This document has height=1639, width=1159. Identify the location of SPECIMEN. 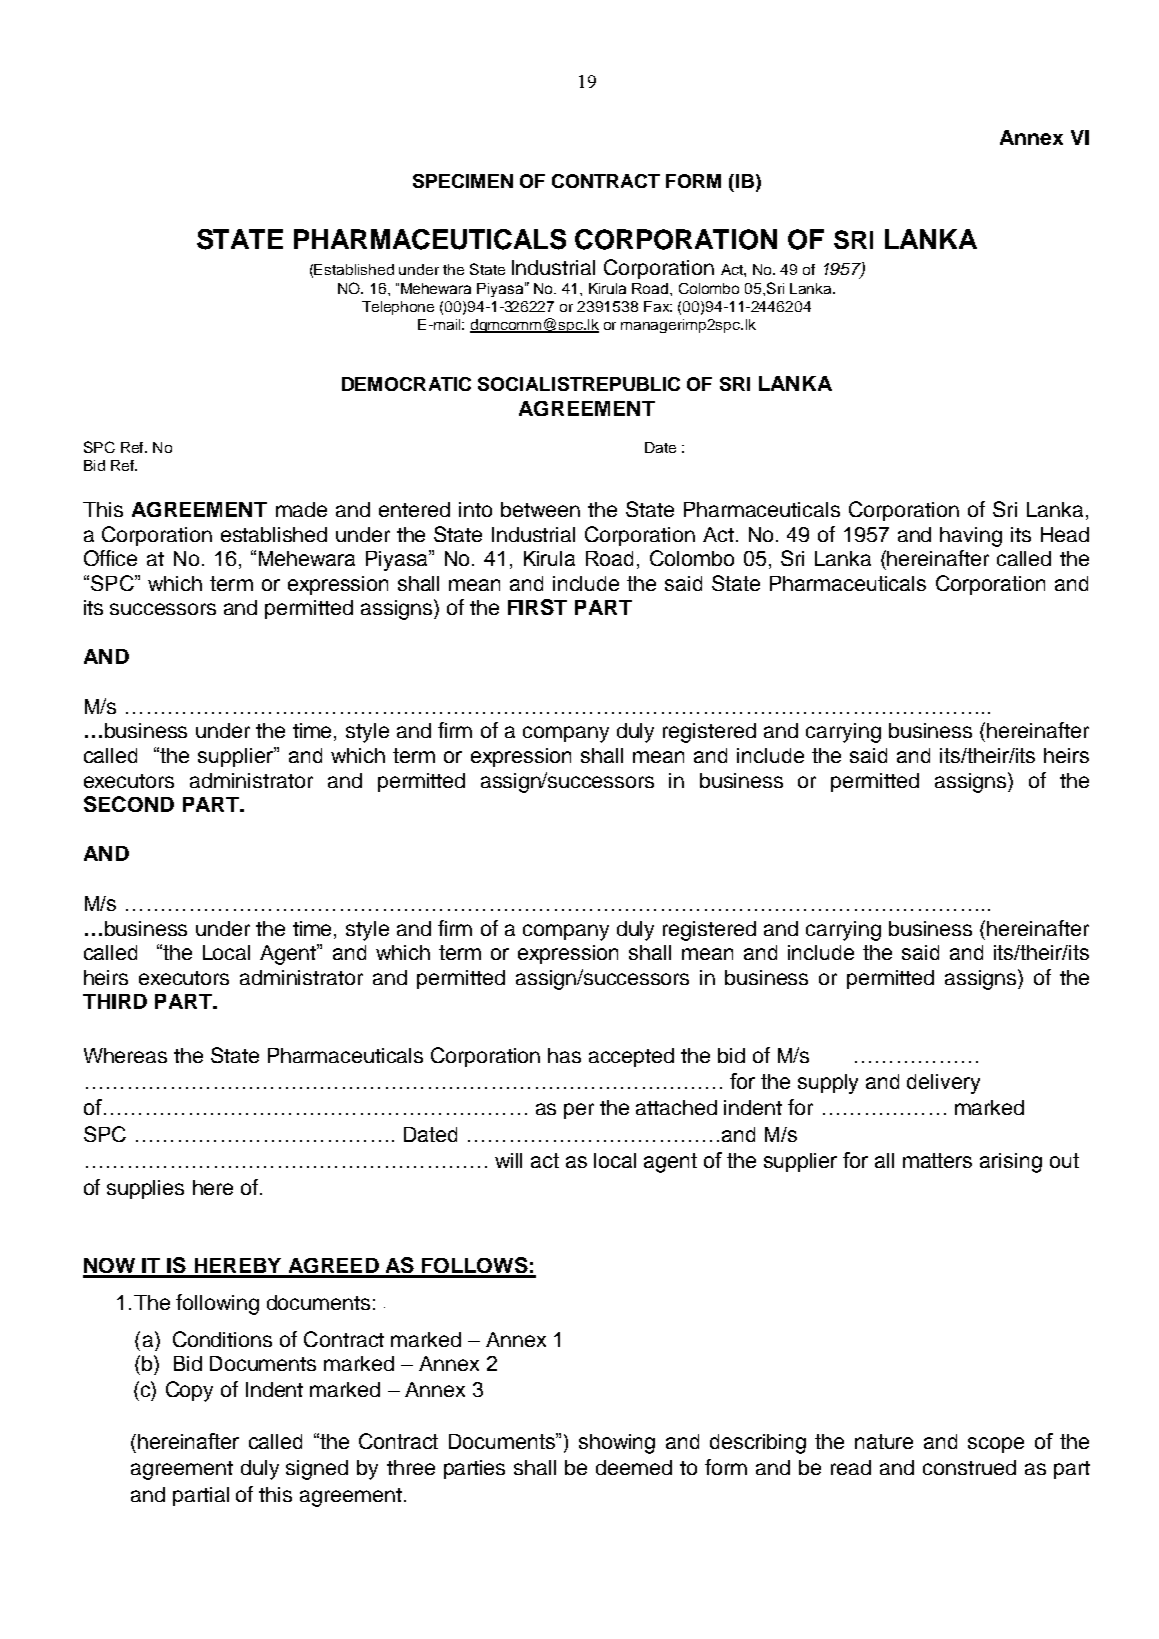
(463, 181).
